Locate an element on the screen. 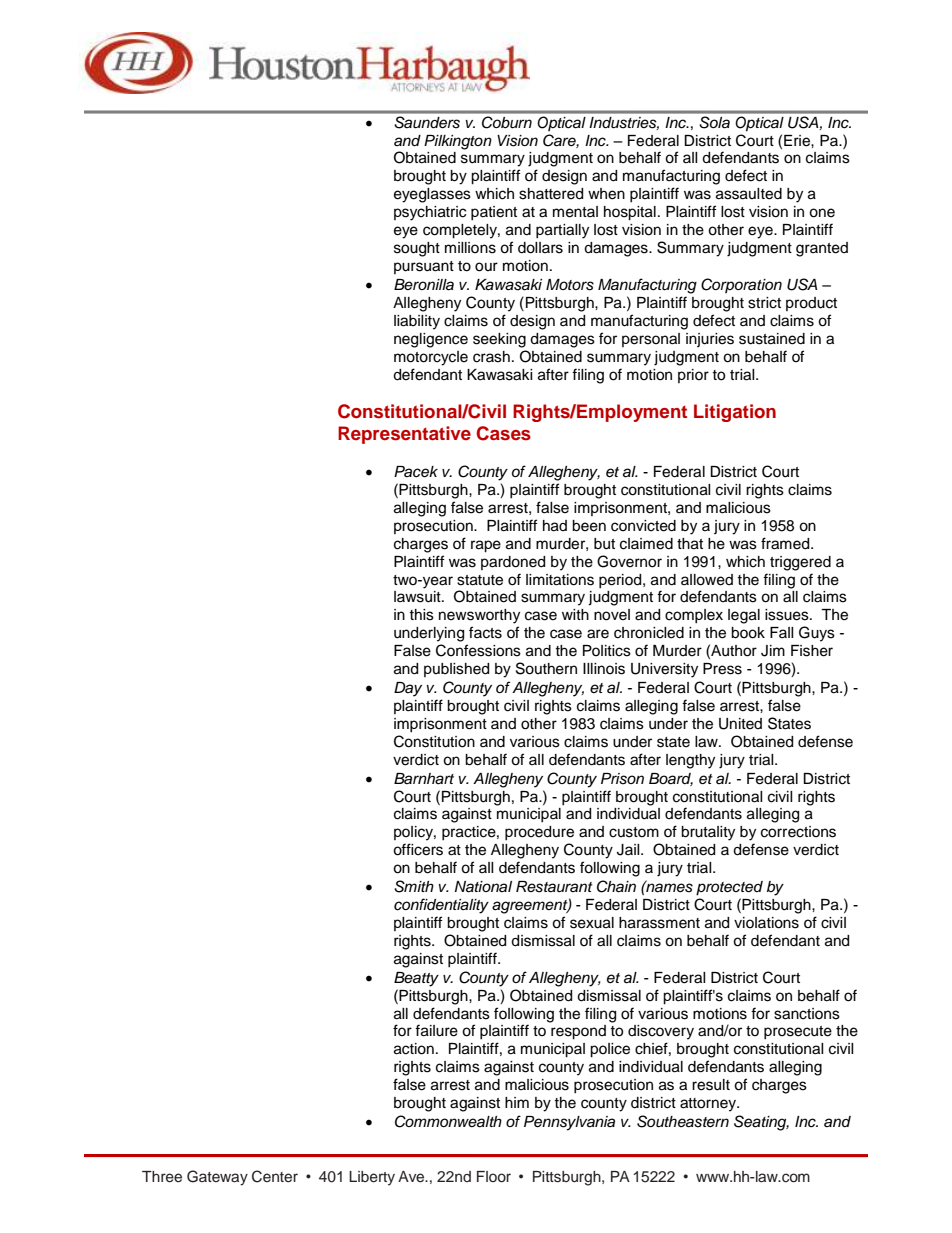 The image size is (952, 1233). Litigation is located at coordinates (735, 413).
